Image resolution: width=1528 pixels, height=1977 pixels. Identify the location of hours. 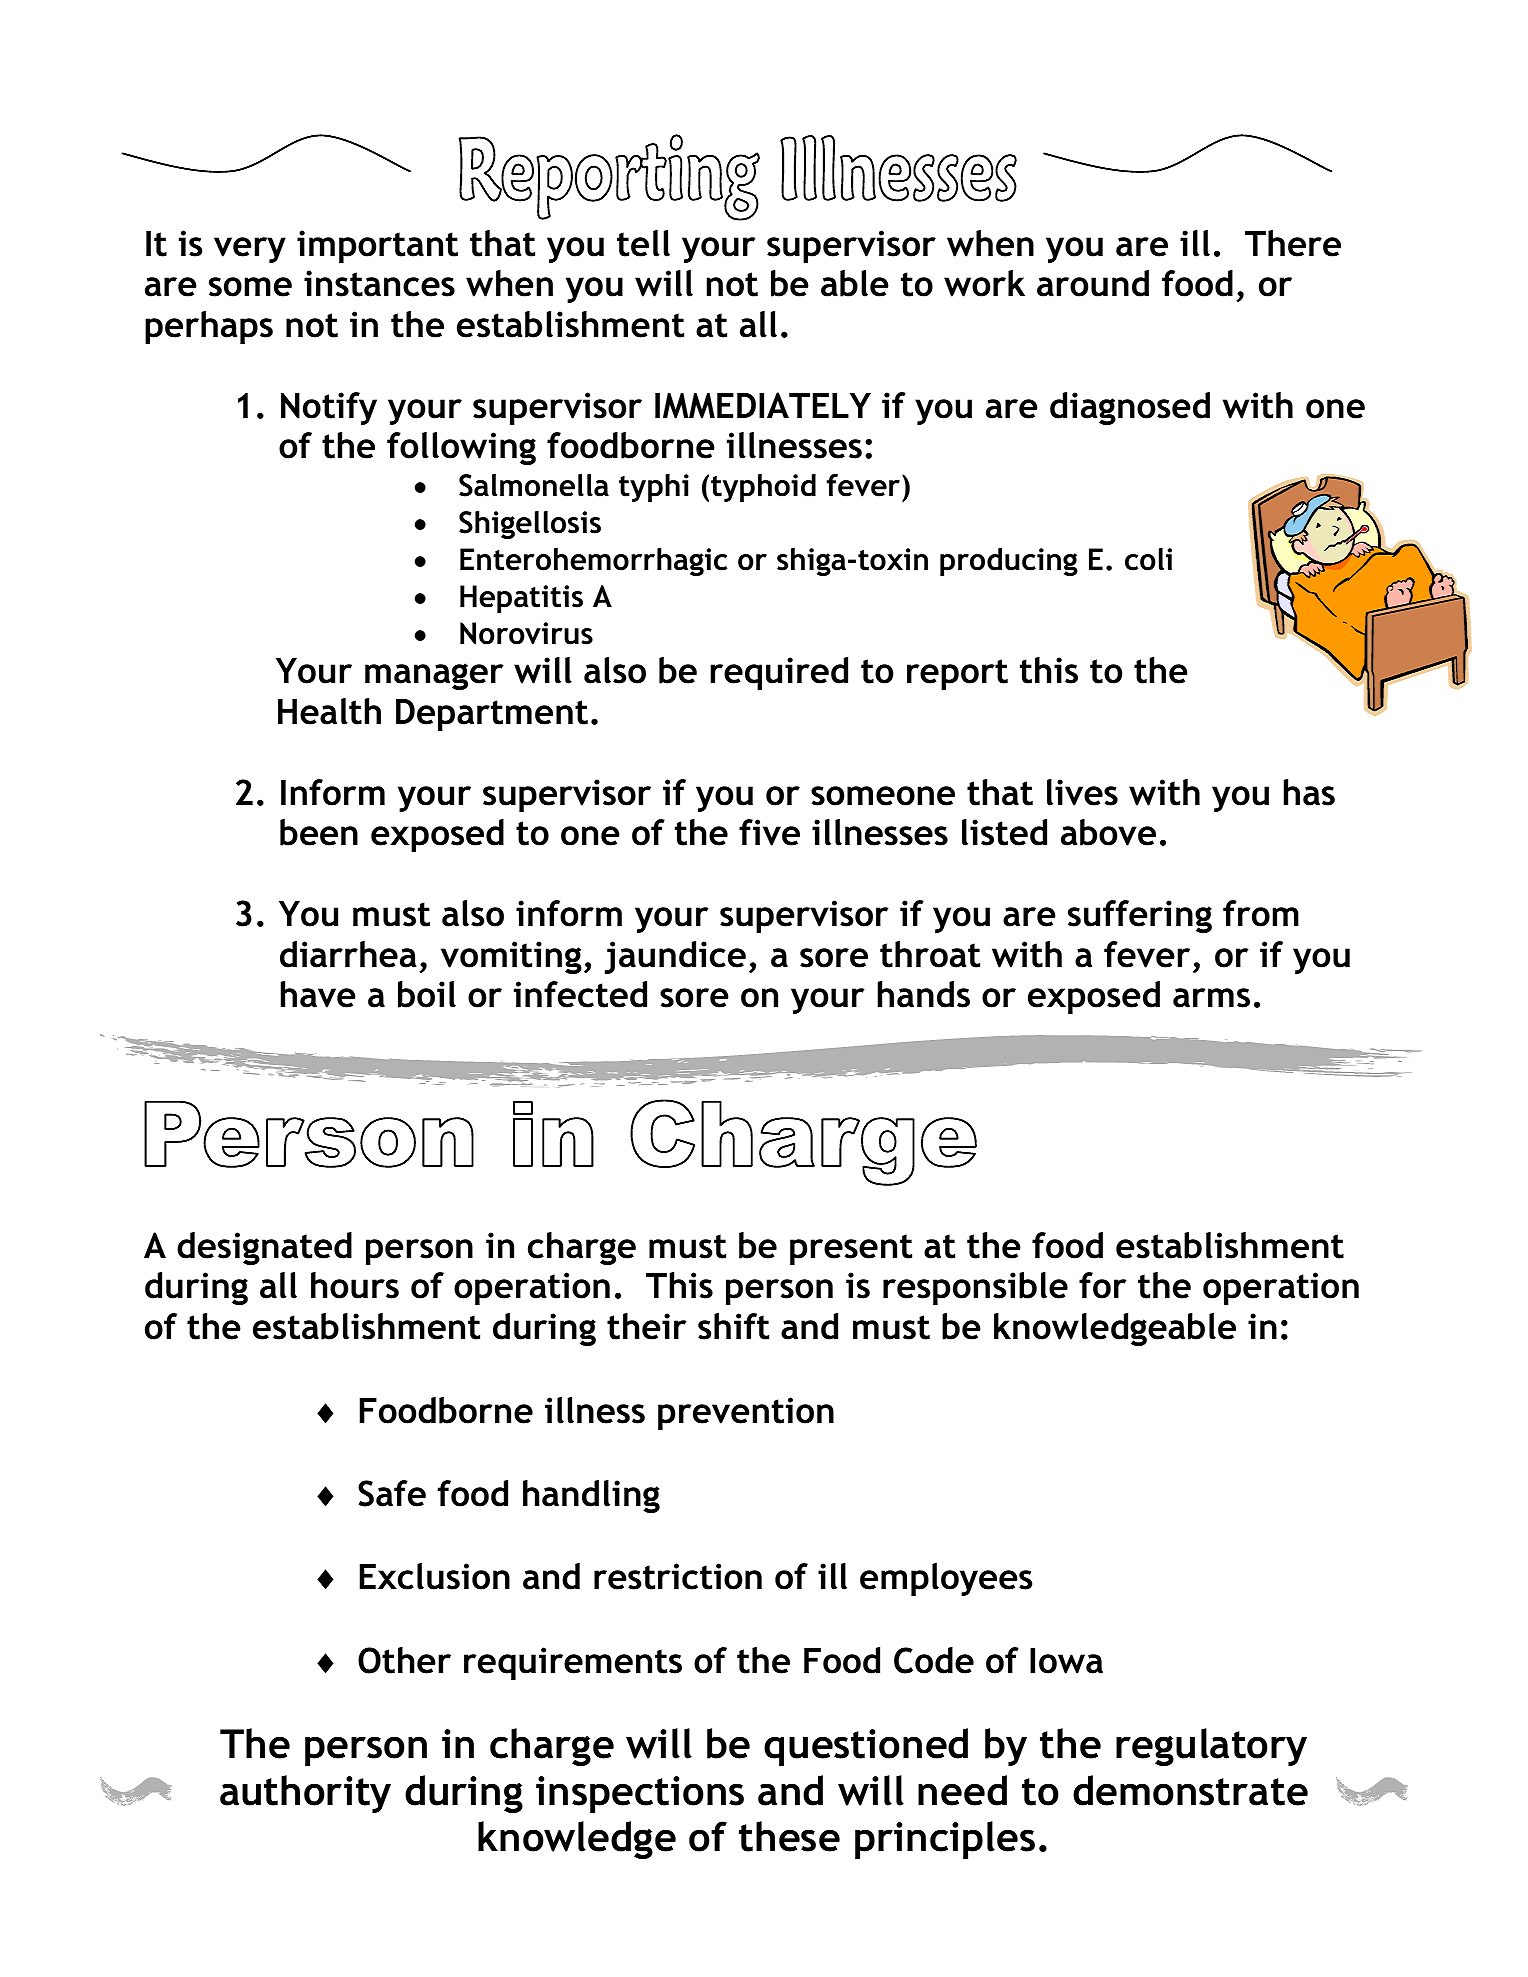
(355, 1285).
